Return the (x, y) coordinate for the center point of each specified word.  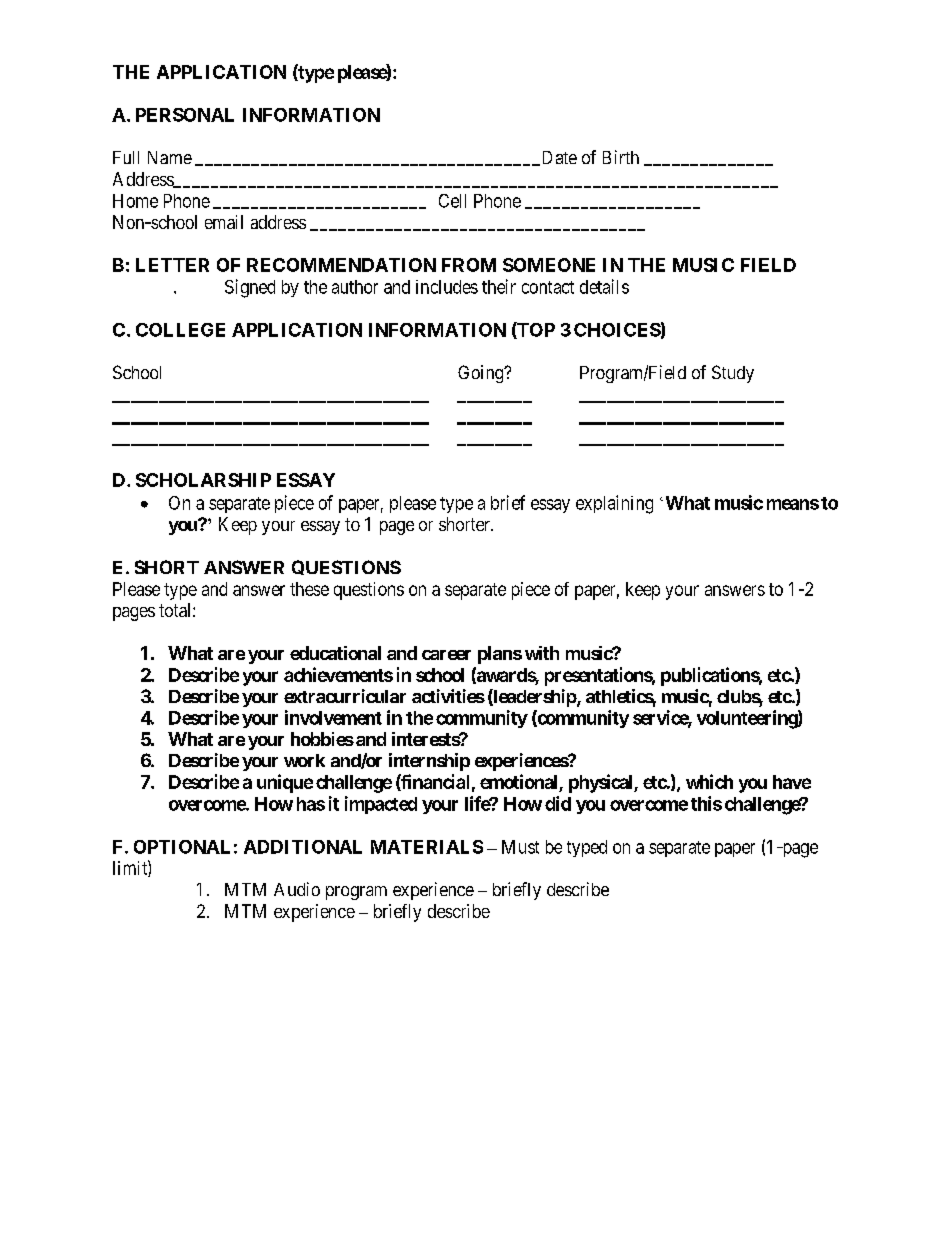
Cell (452, 201)
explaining (614, 504)
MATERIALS (427, 847)
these (309, 589)
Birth (621, 157)
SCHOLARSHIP (203, 480)
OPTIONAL (182, 847)
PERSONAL (185, 115)
